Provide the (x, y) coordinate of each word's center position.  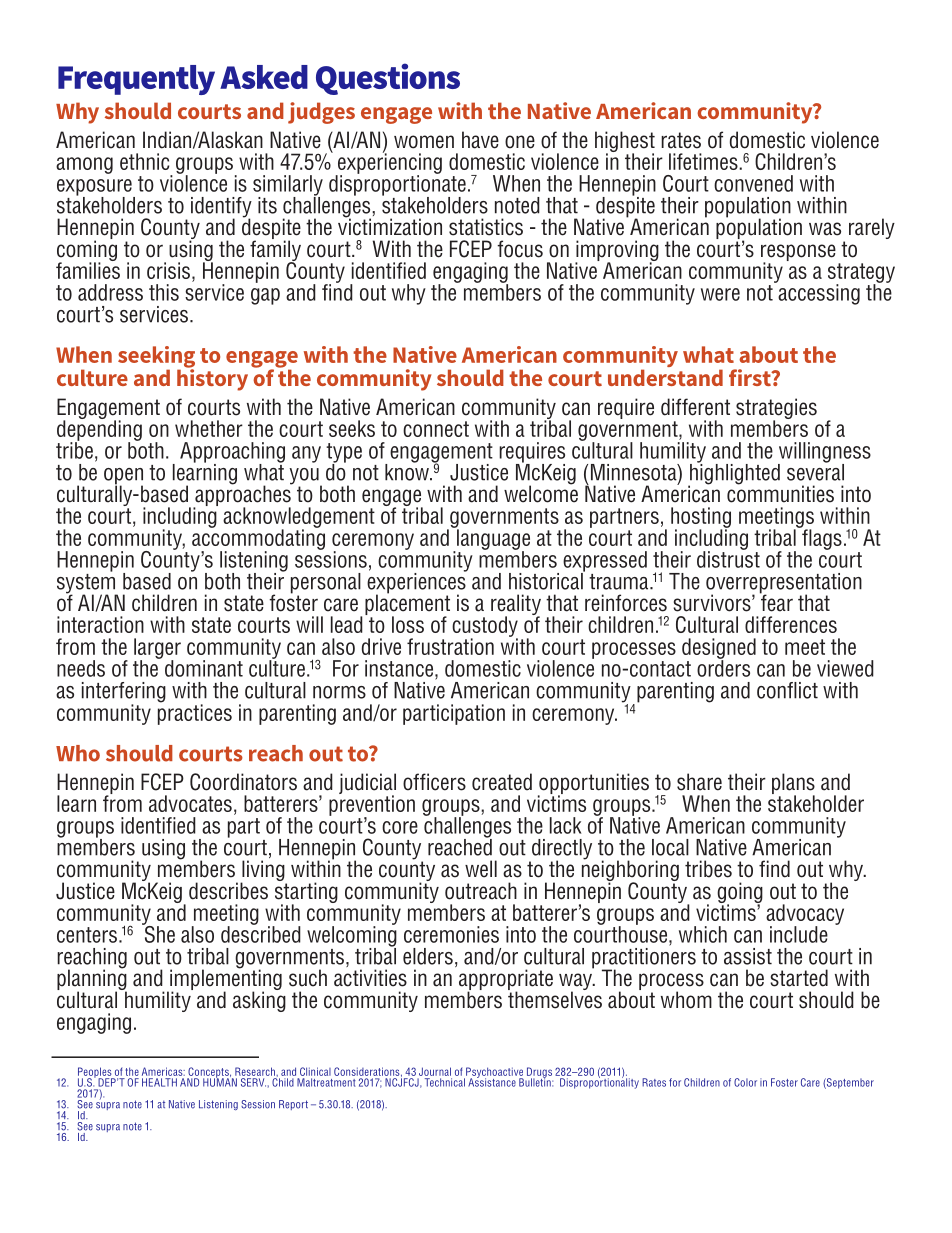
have (480, 140)
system (87, 583)
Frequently (136, 80)
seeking (156, 358)
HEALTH (159, 1082)
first (751, 377)
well (481, 869)
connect (436, 429)
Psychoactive (494, 1073)
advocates (190, 803)
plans (793, 784)
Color (745, 1082)
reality (516, 606)
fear (776, 602)
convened (753, 183)
